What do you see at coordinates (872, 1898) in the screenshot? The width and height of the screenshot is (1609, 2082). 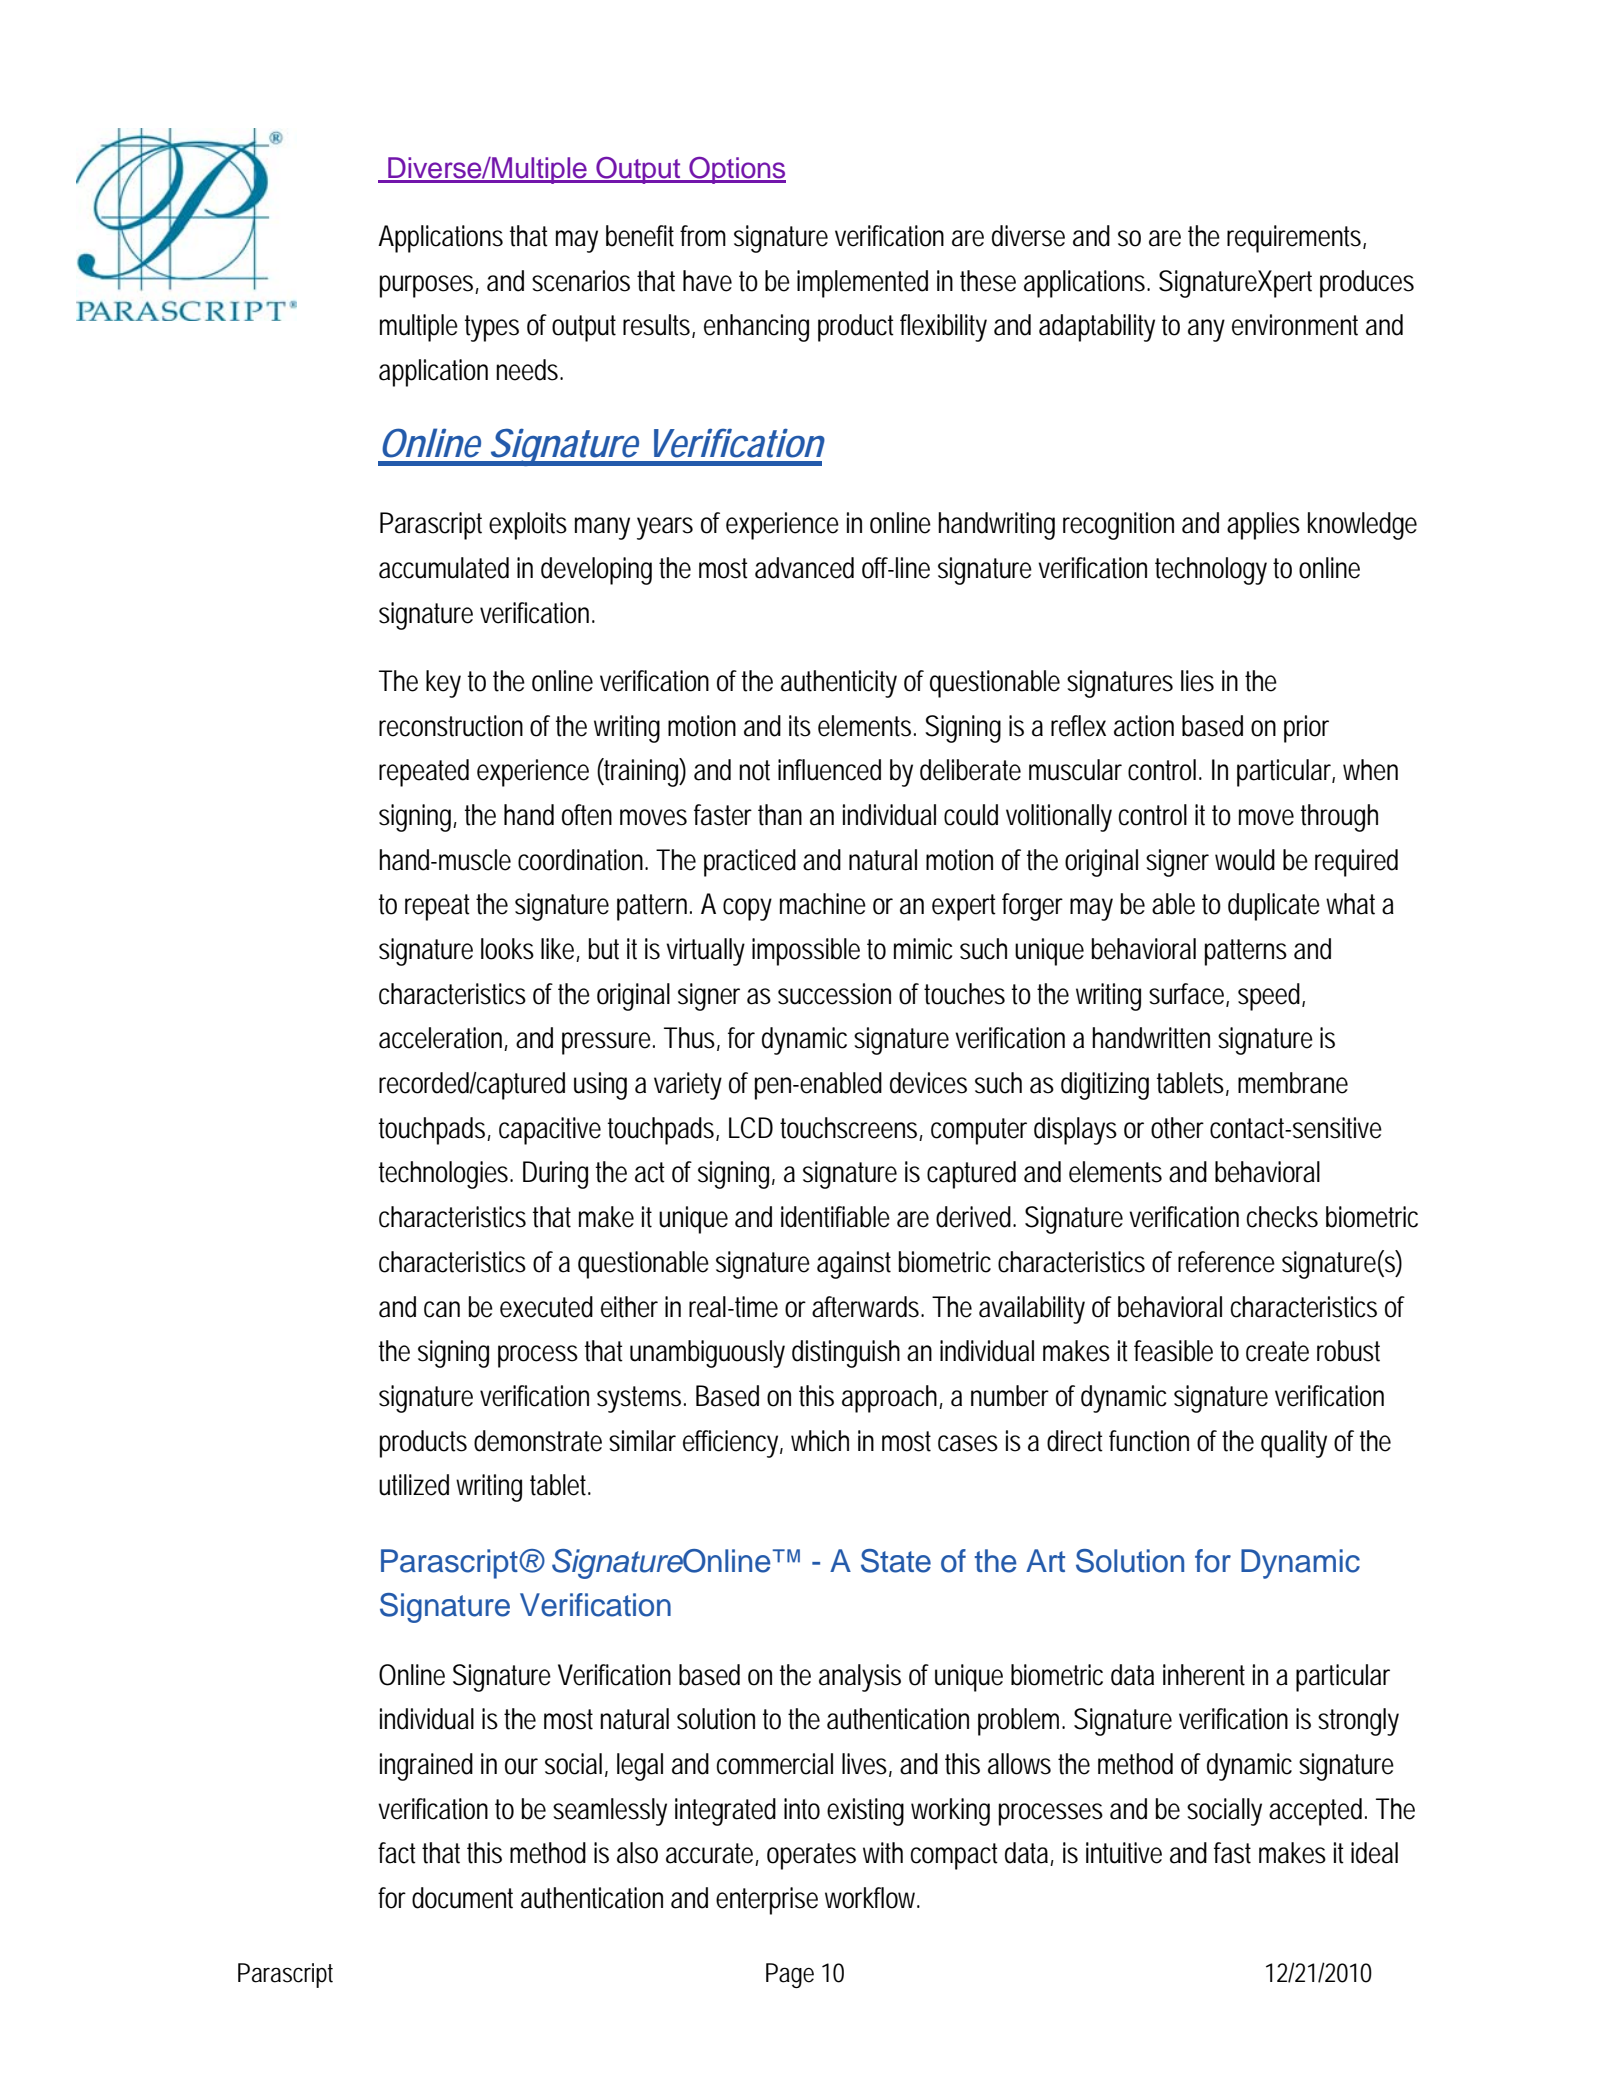 I see `workflow` at bounding box center [872, 1898].
